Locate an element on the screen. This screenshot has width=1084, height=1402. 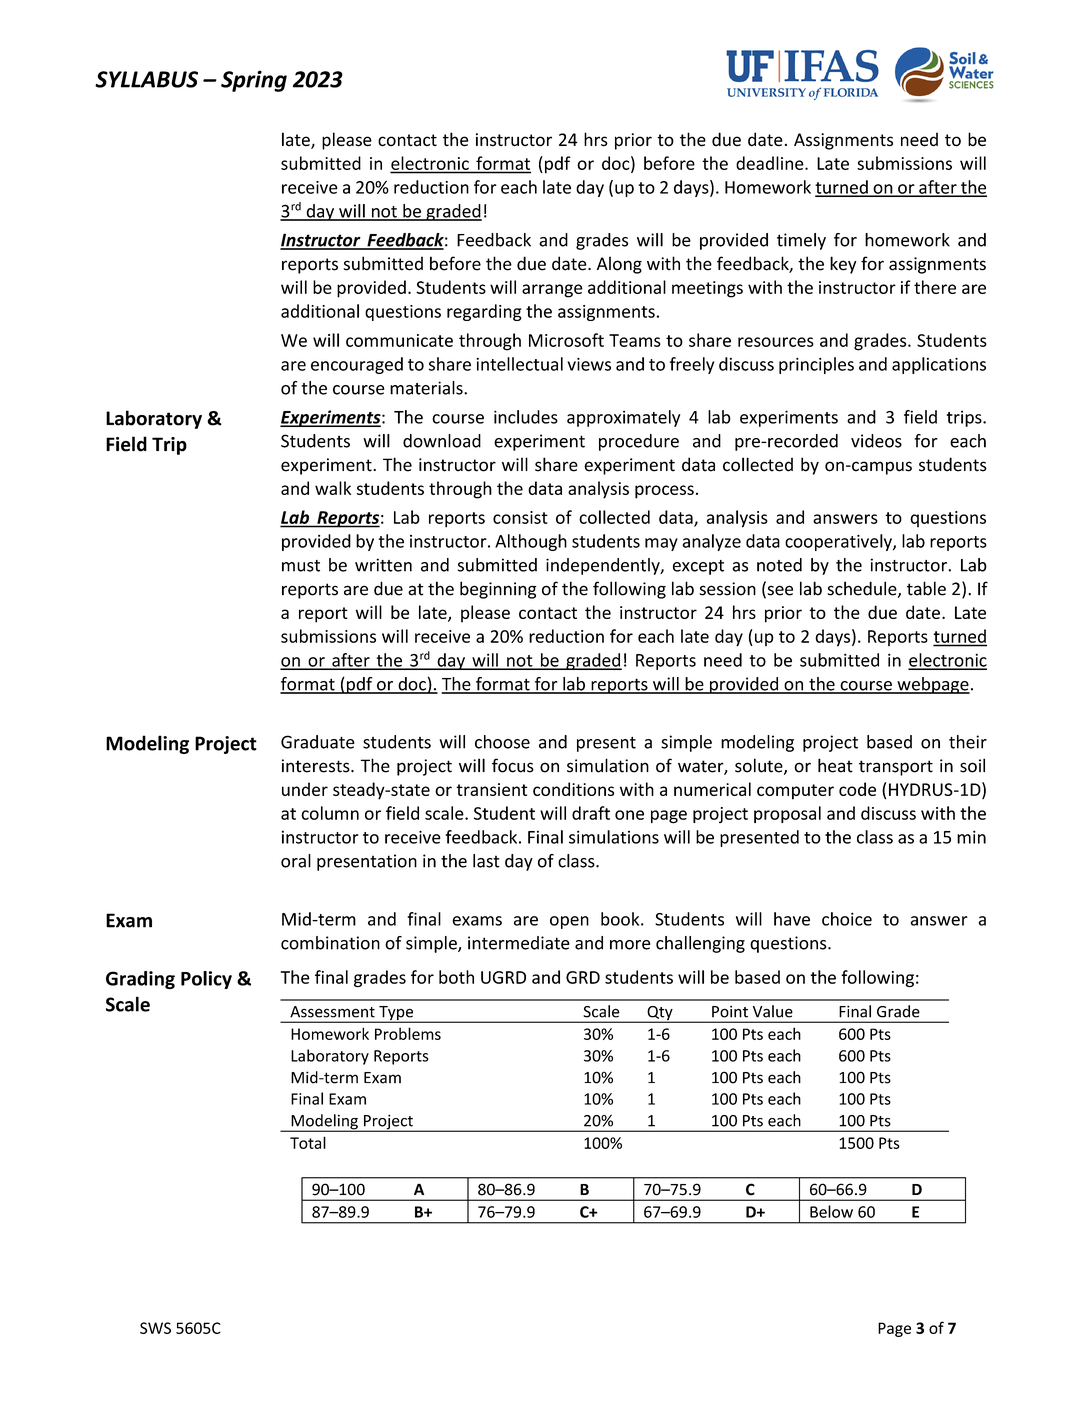
transport is located at coordinates (896, 768).
